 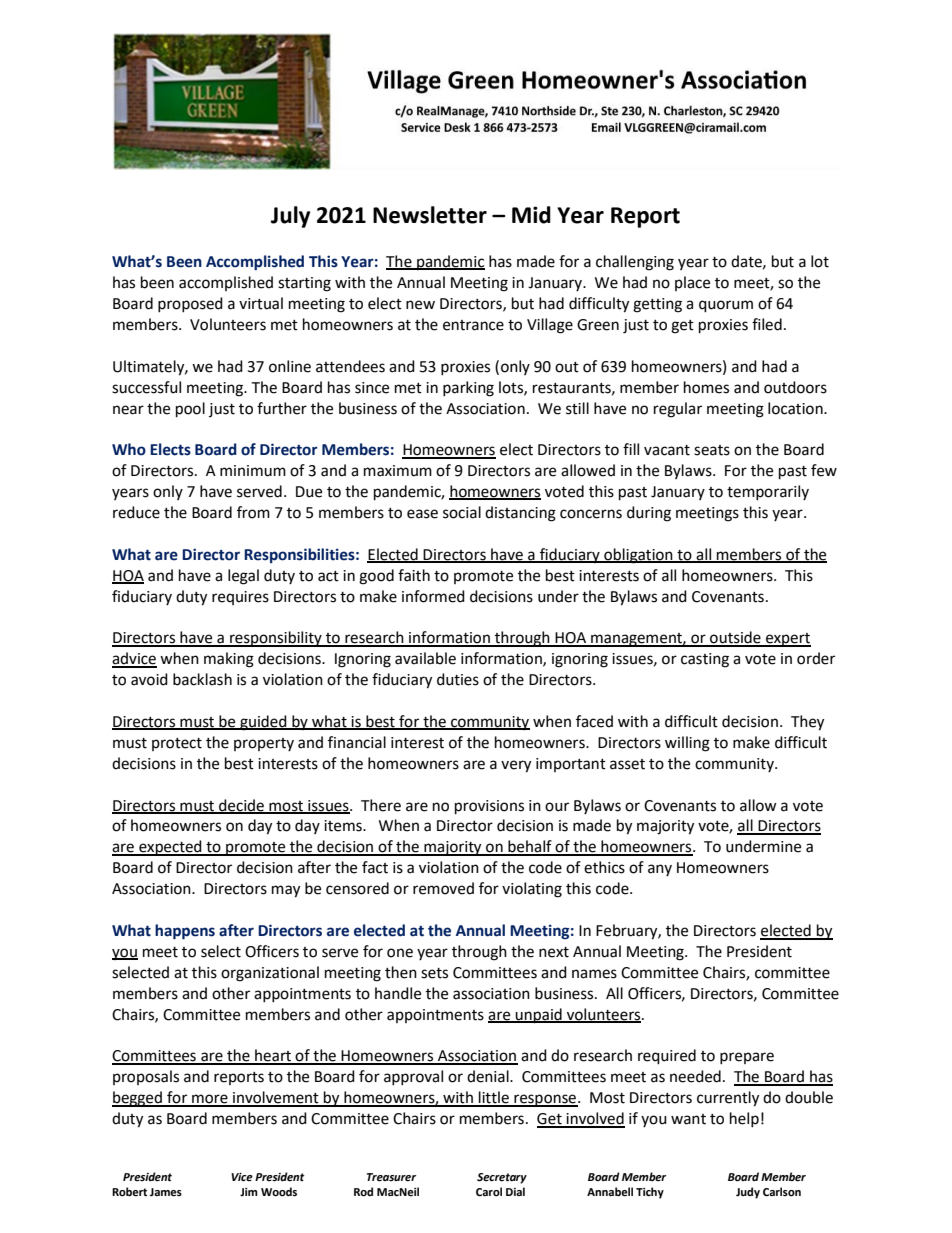 What do you see at coordinates (290, 217) in the image?
I see `July` at bounding box center [290, 217].
